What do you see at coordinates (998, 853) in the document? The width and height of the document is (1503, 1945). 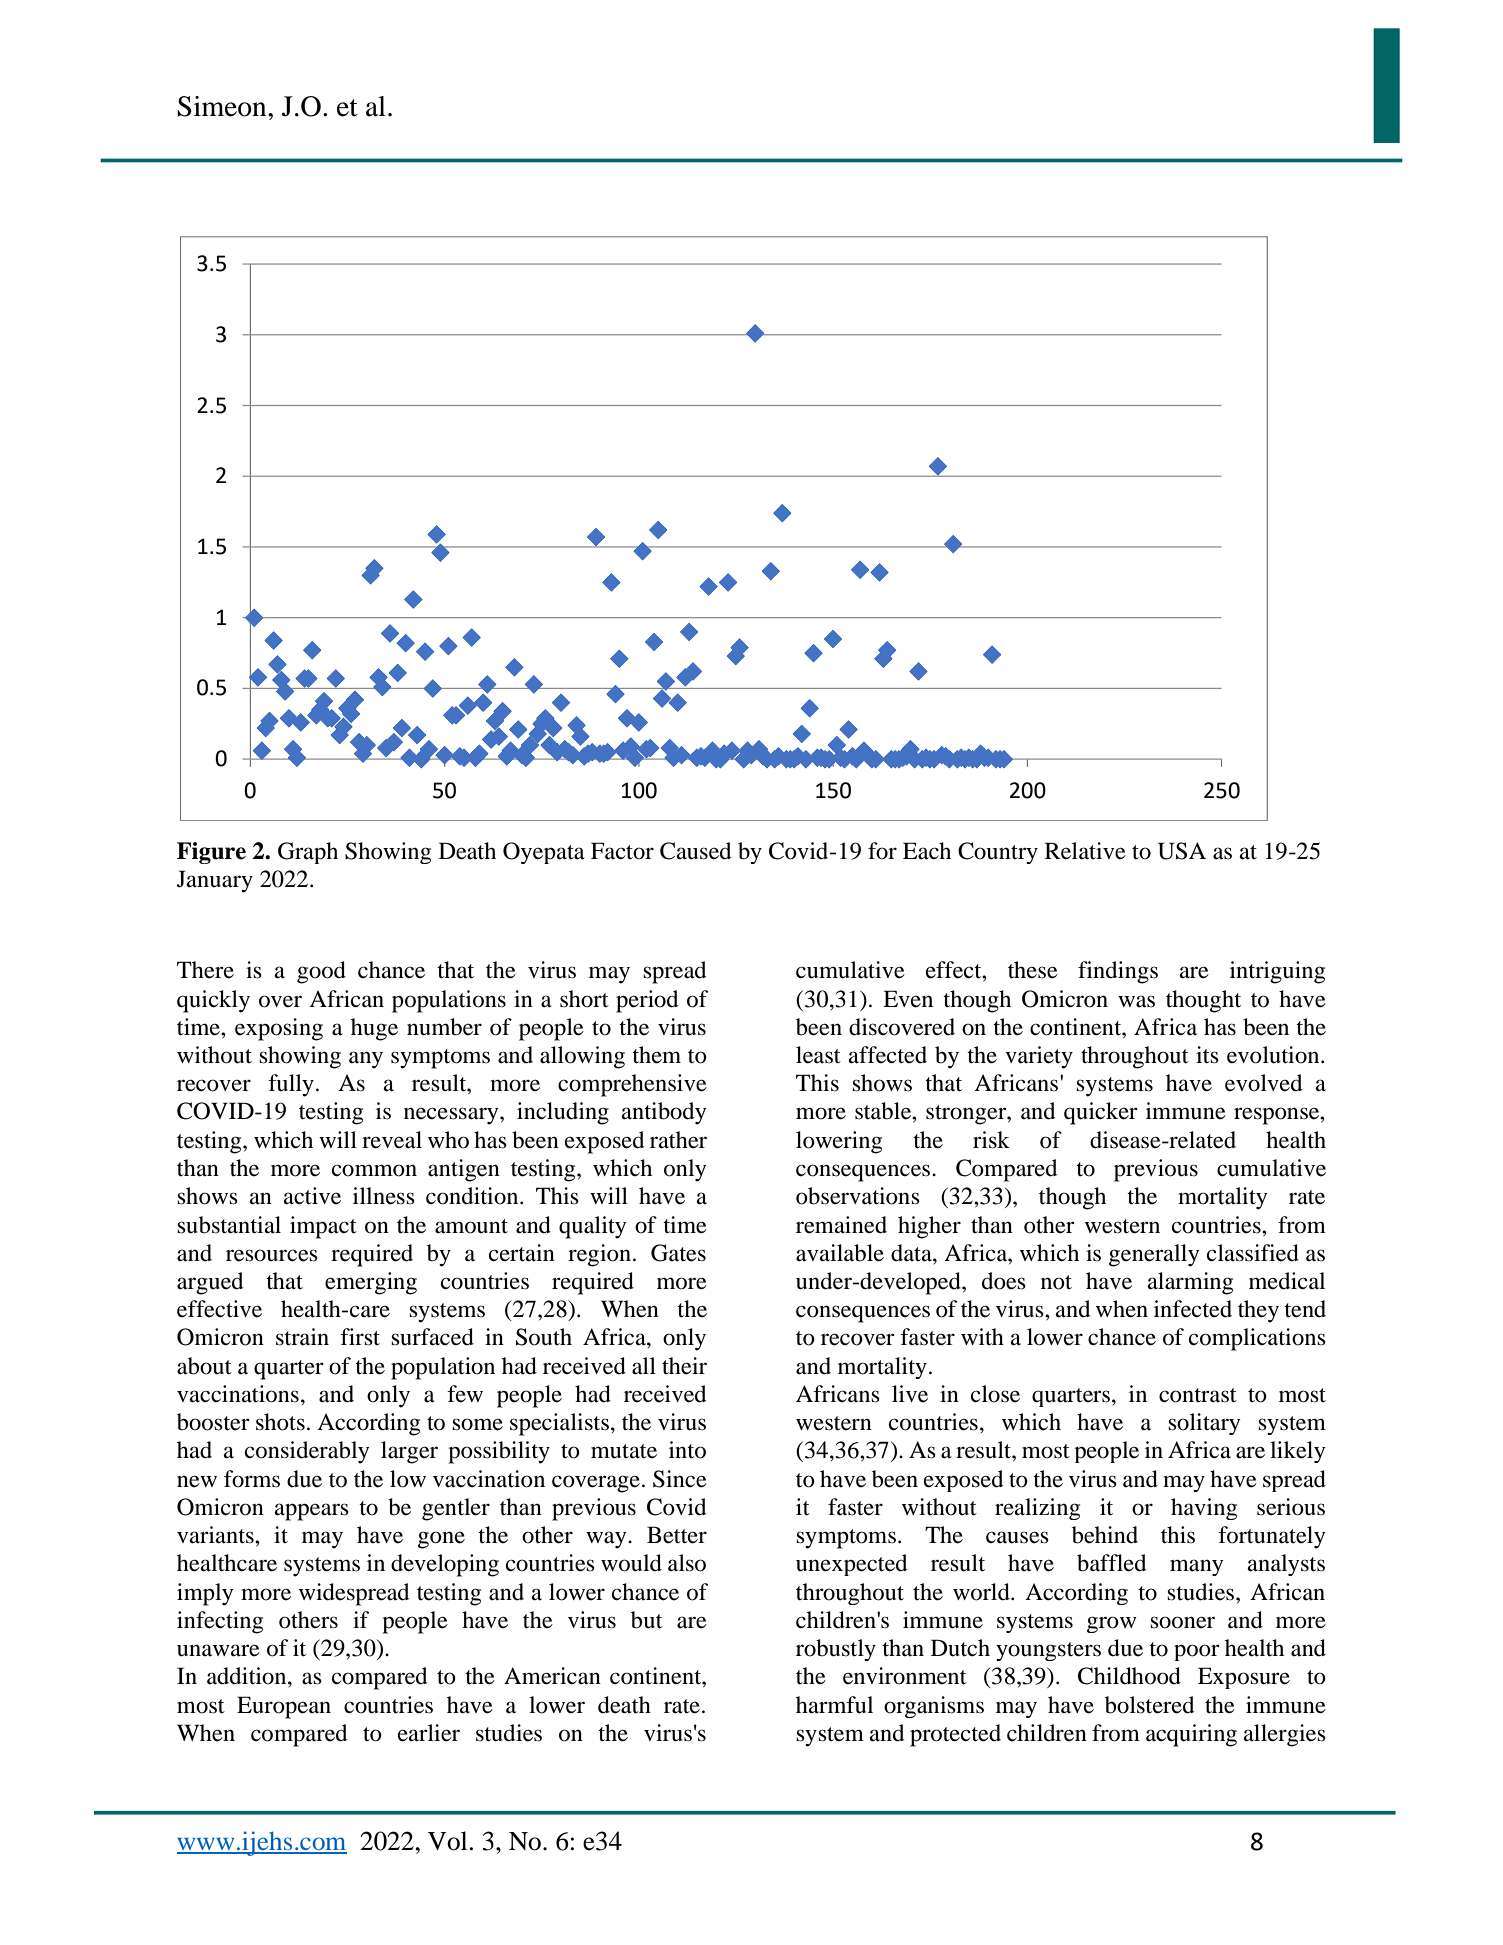 I see `Country` at bounding box center [998, 853].
